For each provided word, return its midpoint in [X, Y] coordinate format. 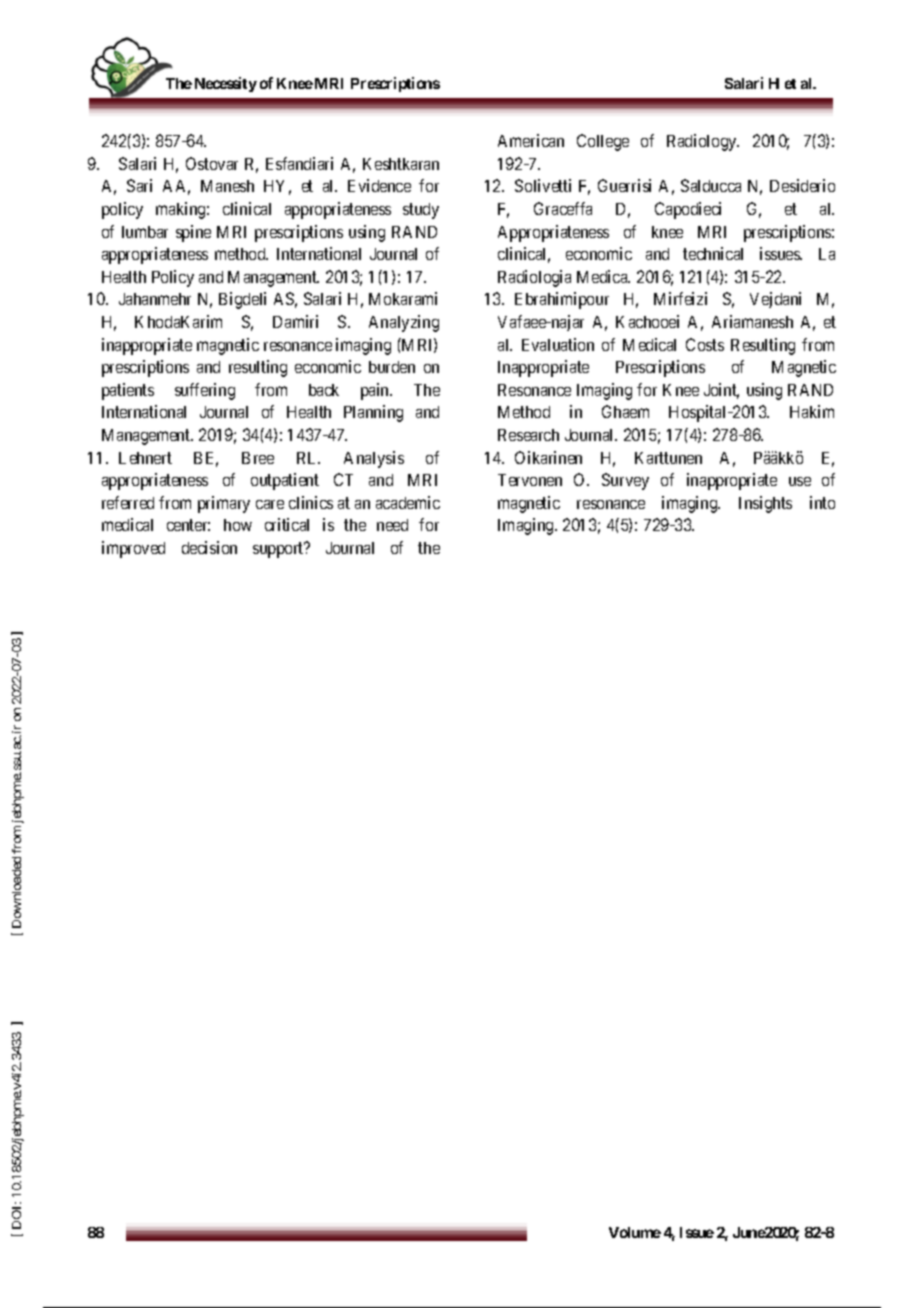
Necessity [226, 84]
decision [209, 547]
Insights [765, 504]
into [822, 502]
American [531, 140]
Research [528, 435]
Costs [705, 344]
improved [133, 549]
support [279, 550]
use [800, 481]
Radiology [703, 142]
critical [287, 524]
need [392, 525]
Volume [635, 1232]
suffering [205, 391]
